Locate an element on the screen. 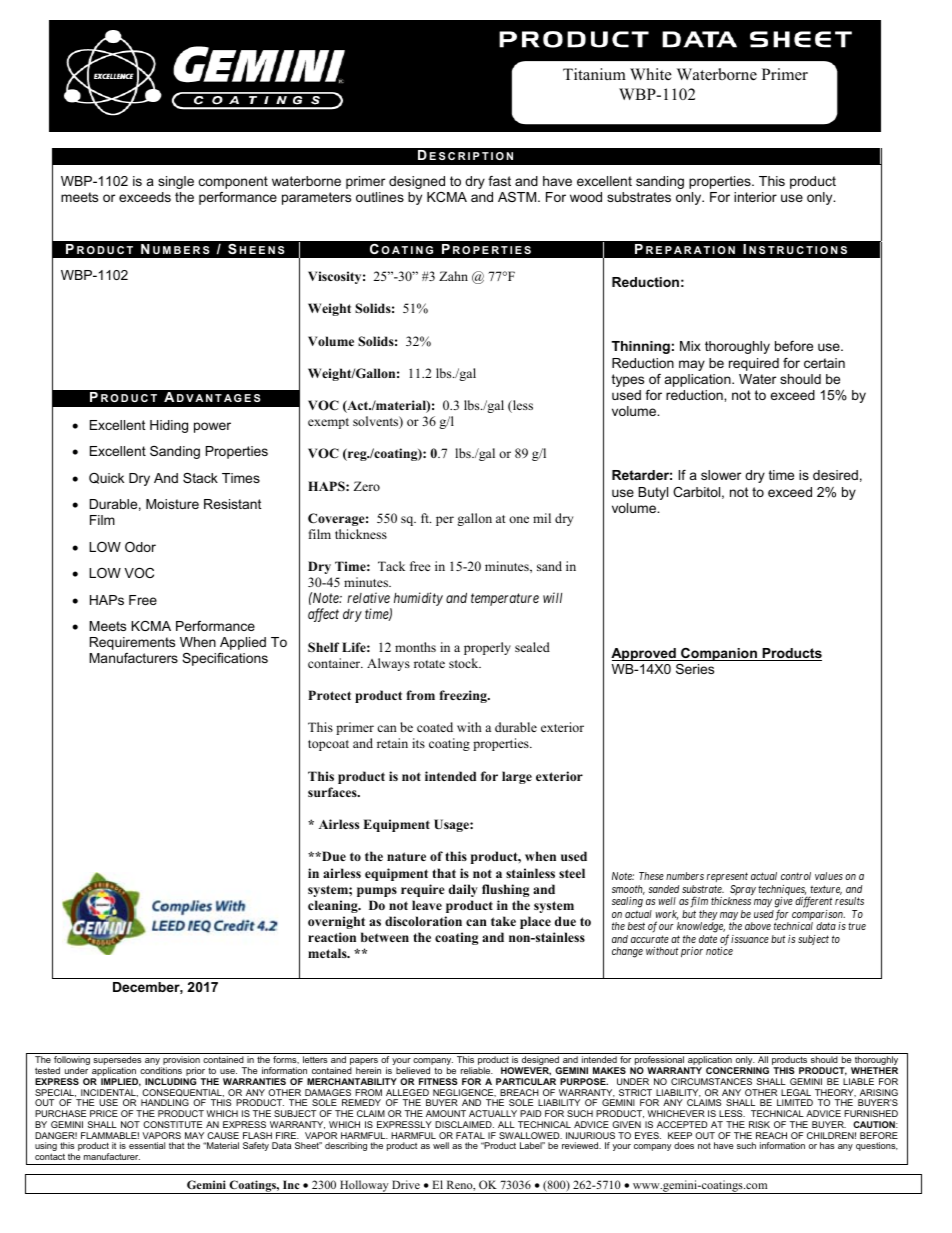  single is located at coordinates (176, 182).
